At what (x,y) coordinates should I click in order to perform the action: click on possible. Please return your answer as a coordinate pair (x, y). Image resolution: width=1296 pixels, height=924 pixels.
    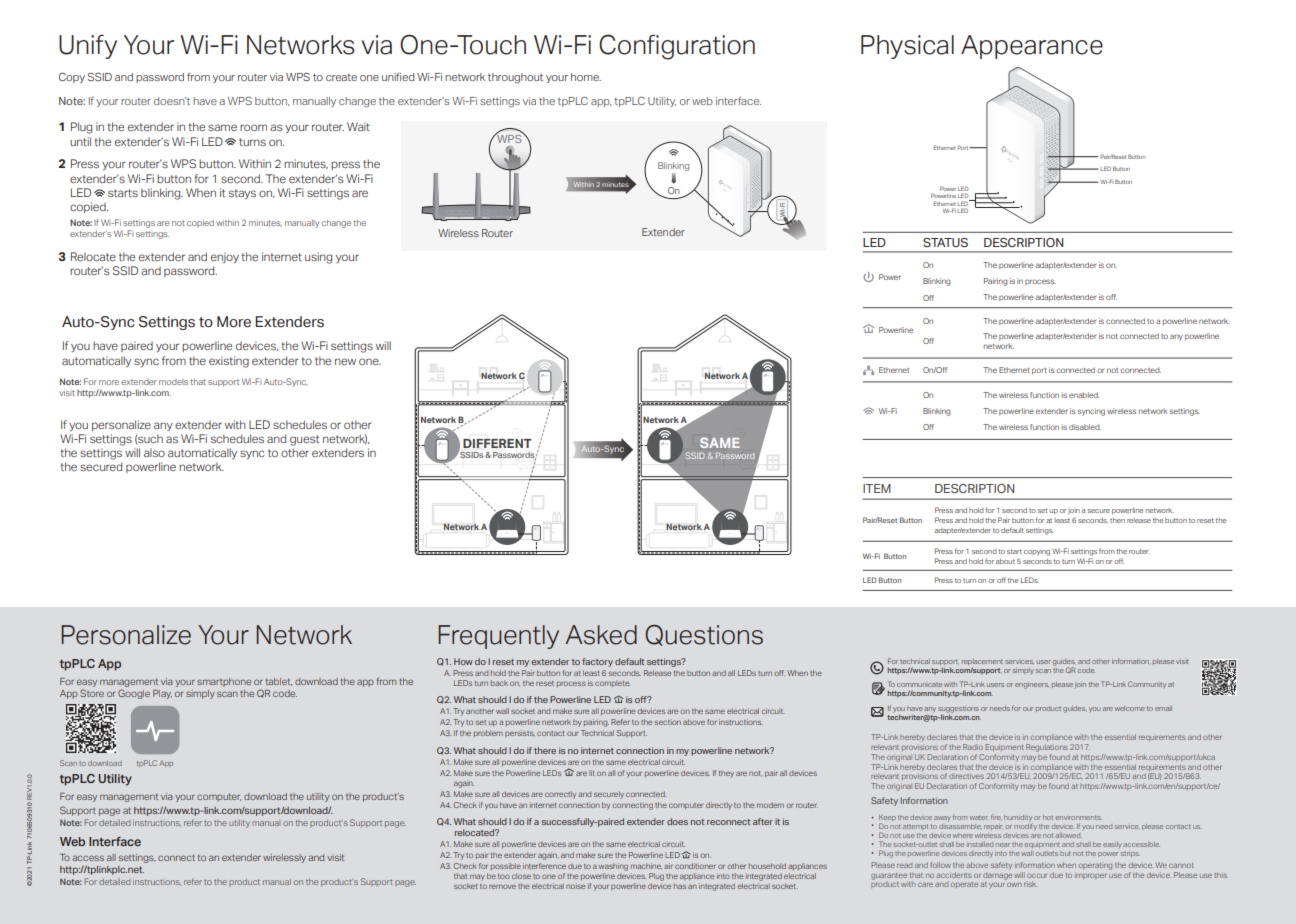
    Looking at the image, I should click on (506, 866).
